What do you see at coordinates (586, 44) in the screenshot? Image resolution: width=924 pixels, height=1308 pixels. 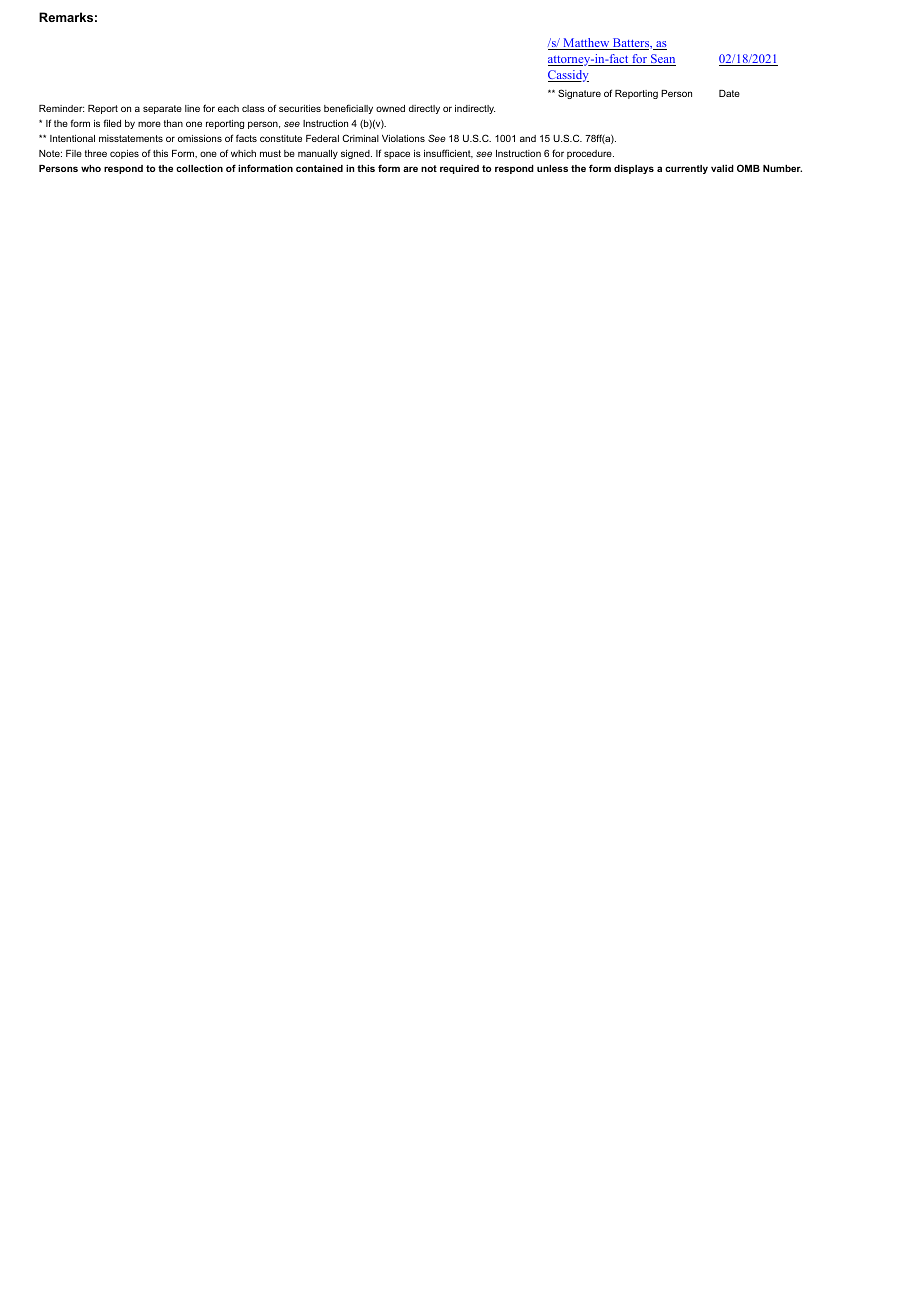 I see `Matthew` at bounding box center [586, 44].
